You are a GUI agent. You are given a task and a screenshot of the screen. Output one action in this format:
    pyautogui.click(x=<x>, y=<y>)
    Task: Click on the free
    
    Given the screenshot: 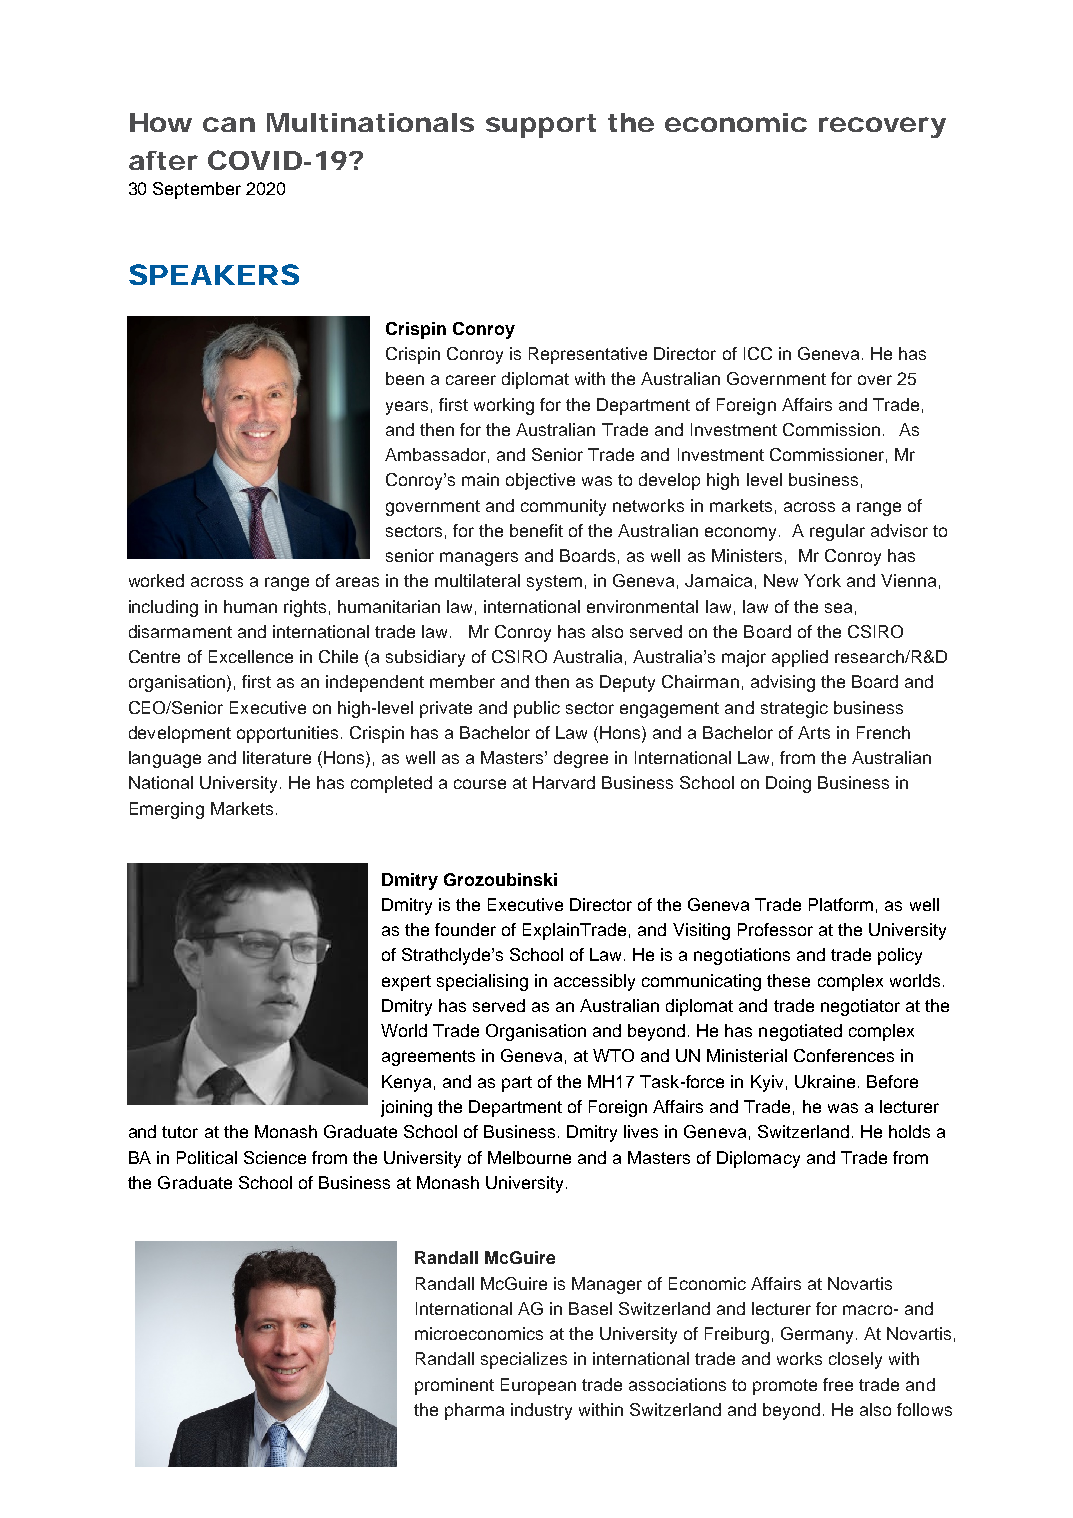 What is the action you would take?
    pyautogui.click(x=838, y=1384)
